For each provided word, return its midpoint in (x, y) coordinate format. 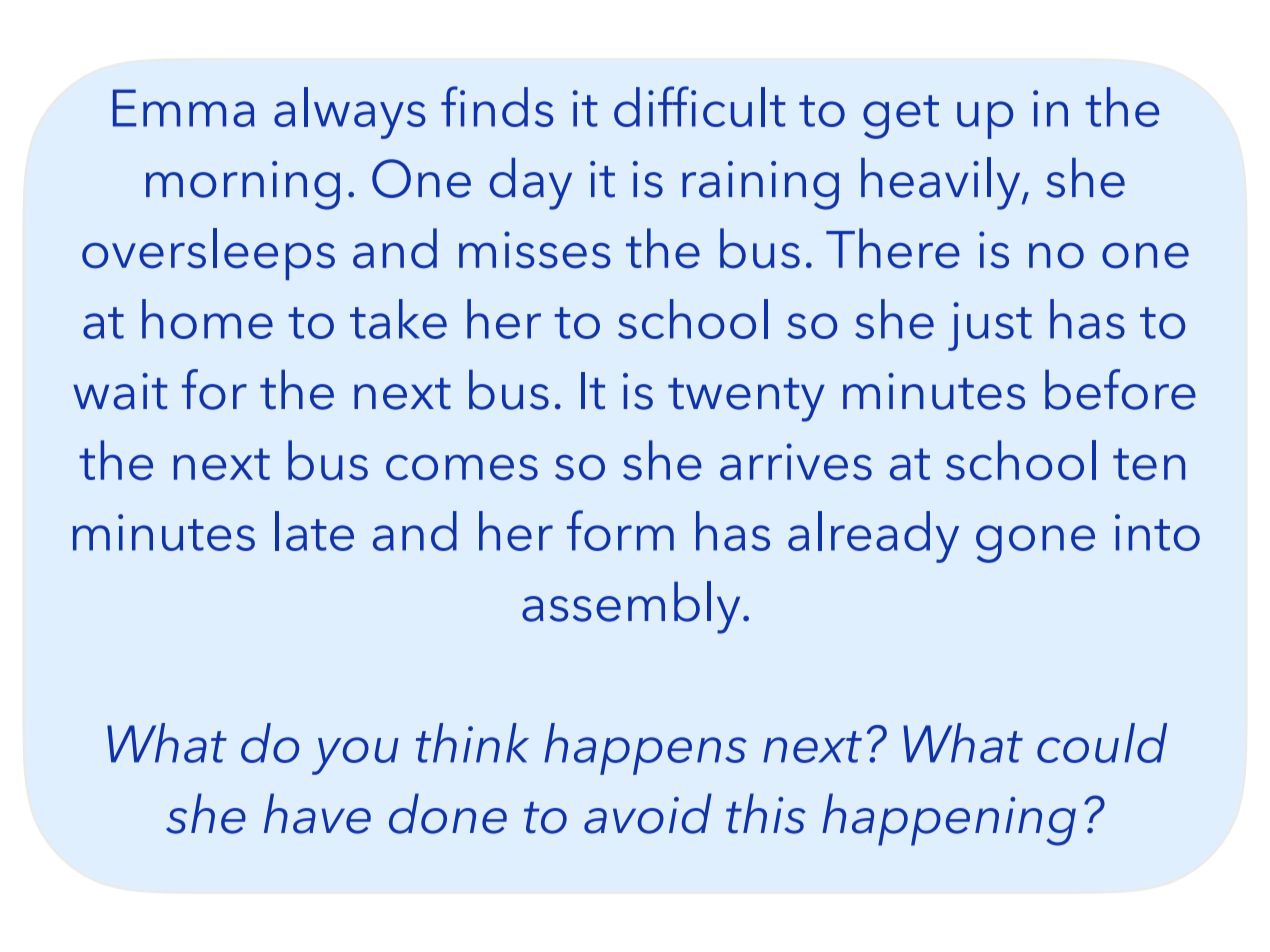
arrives (796, 462)
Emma (184, 108)
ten (1149, 464)
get (901, 117)
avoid (648, 813)
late (314, 531)
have (317, 813)
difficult (700, 106)
